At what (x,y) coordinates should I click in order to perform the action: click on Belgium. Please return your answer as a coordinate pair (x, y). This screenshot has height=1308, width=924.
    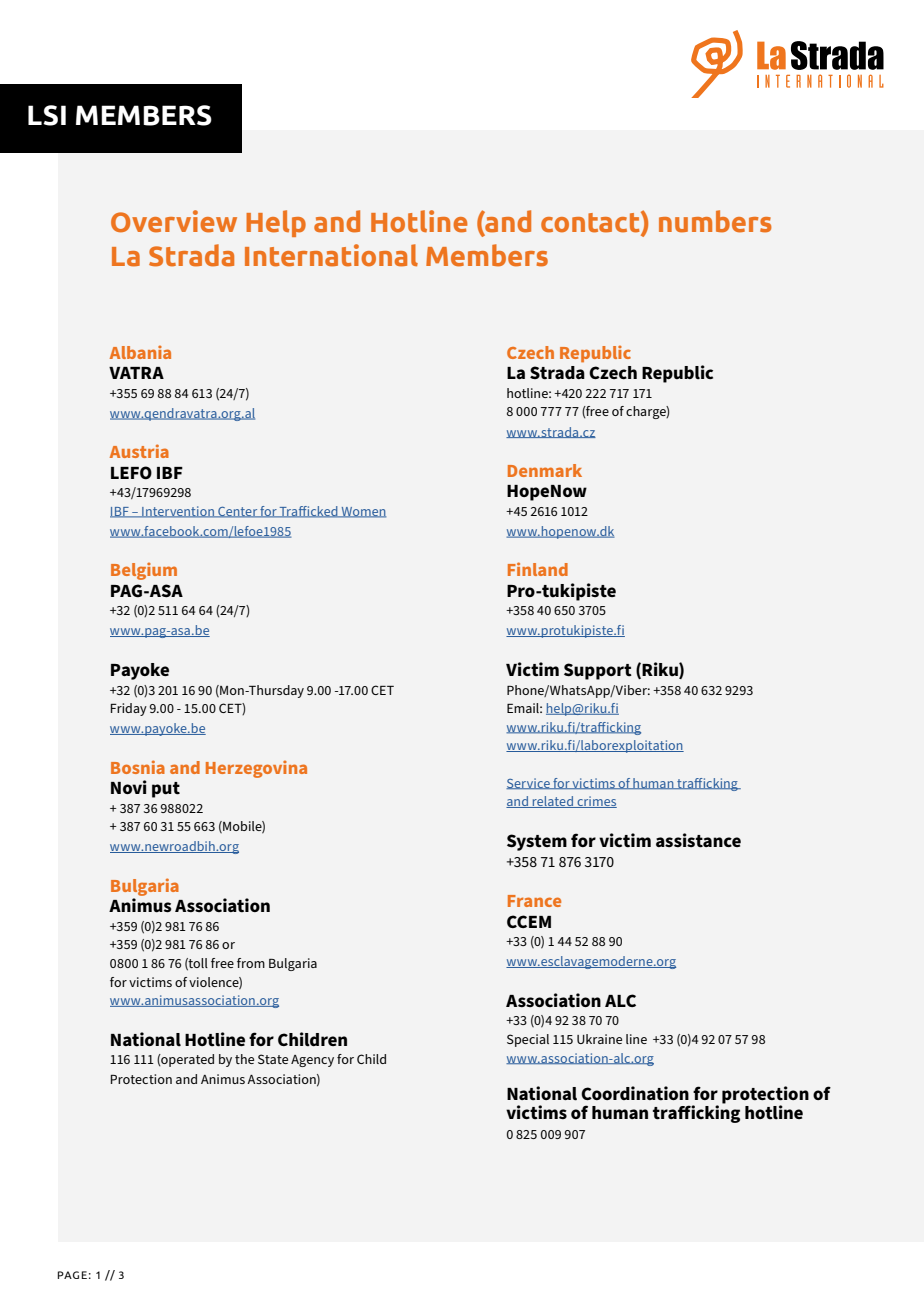
    Looking at the image, I should click on (144, 571).
